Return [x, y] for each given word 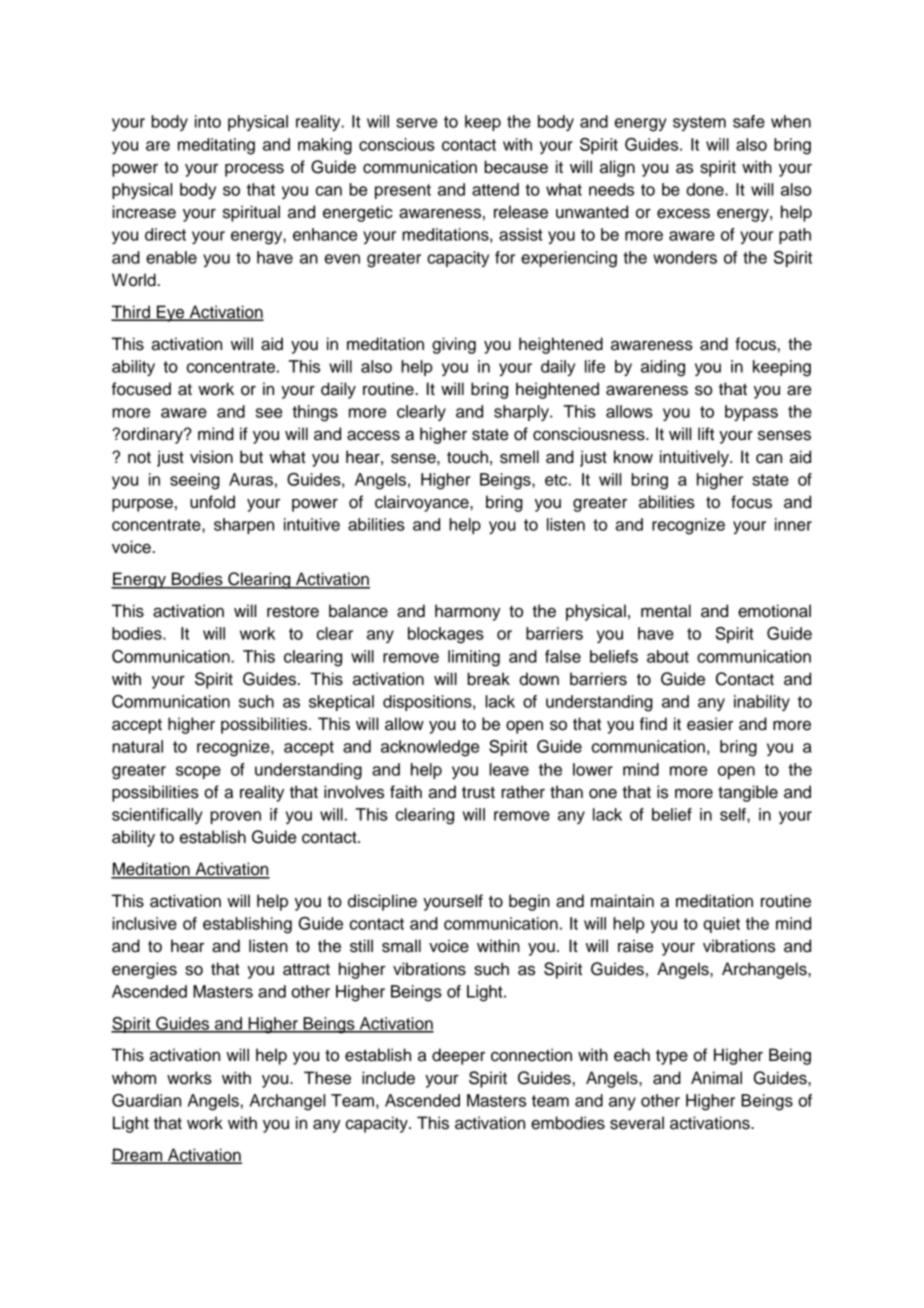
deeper [458, 1056]
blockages [446, 635]
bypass [751, 413]
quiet [721, 925]
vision [211, 457]
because [516, 167]
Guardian [146, 1100]
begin [529, 902]
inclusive [144, 923]
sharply [522, 413]
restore [293, 612]
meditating [216, 146]
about [668, 656]
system [699, 123]
